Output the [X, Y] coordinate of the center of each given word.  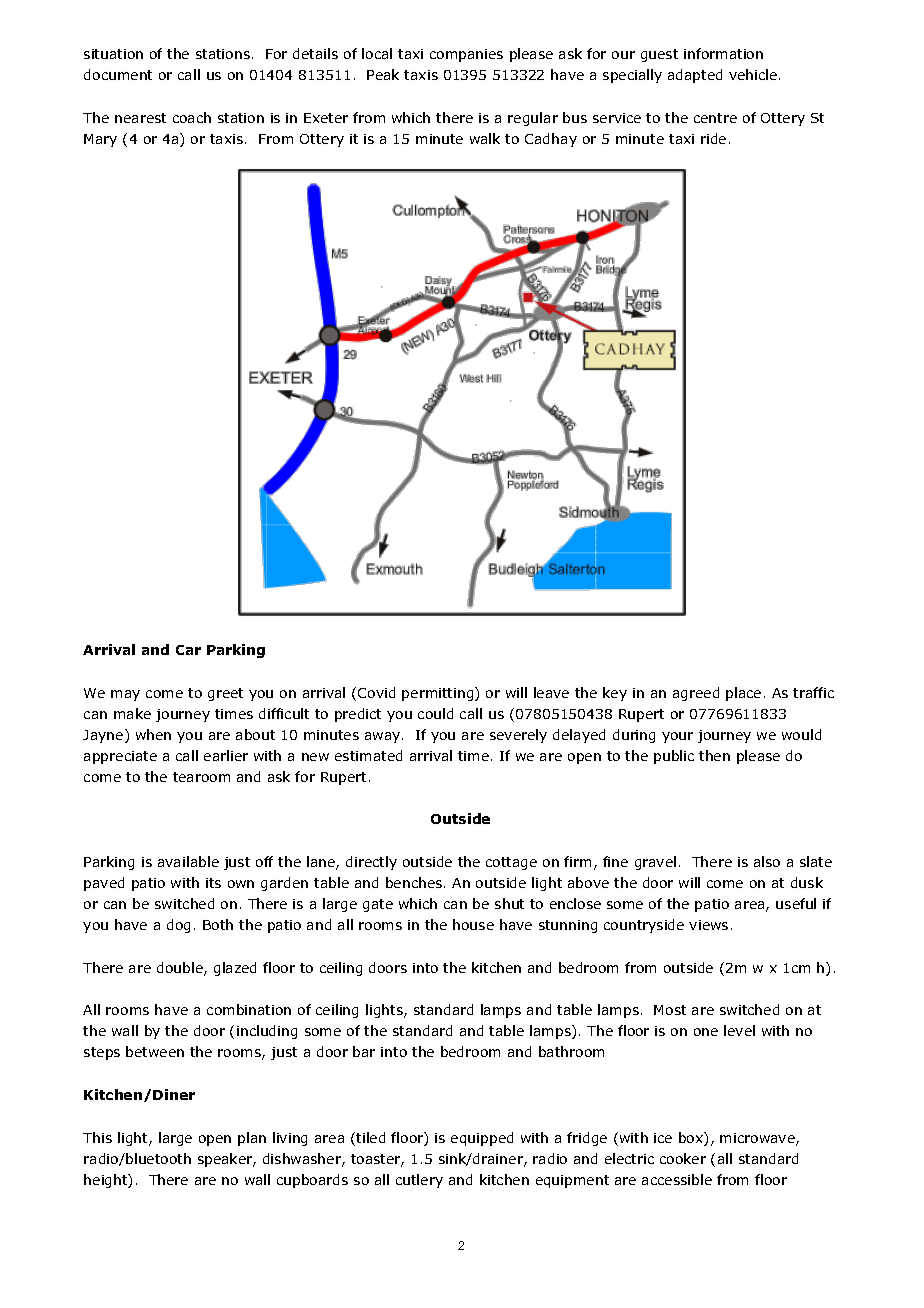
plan [252, 1139]
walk [485, 138]
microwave [758, 1139]
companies [466, 55]
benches [415, 882]
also [767, 861]
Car [188, 650]
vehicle [754, 74]
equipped [482, 1139]
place [743, 694]
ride [713, 138]
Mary [100, 140]
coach [192, 117]
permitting [439, 694]
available [188, 861]
